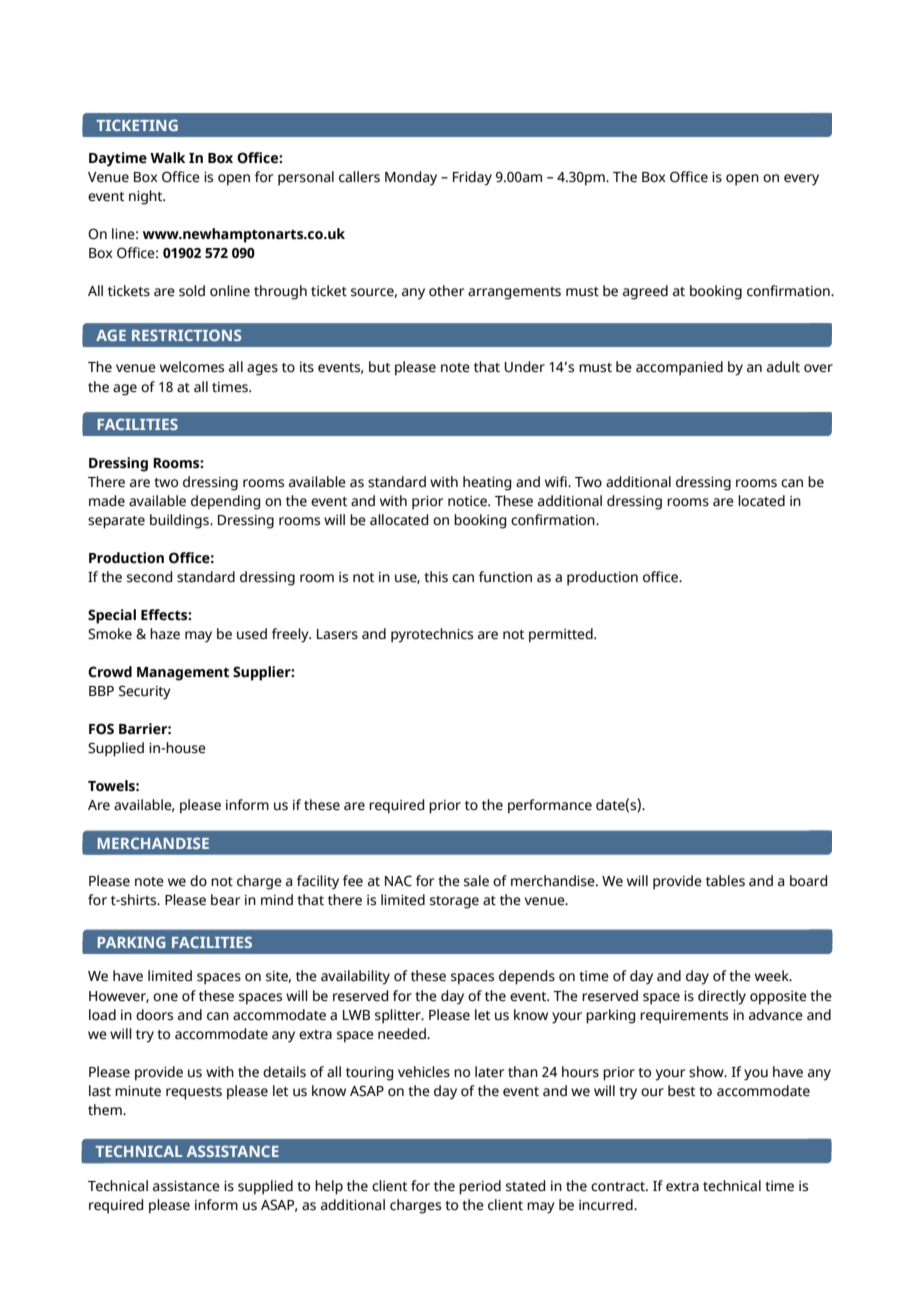  What do you see at coordinates (679, 368) in the page?
I see `accompanied` at bounding box center [679, 368].
